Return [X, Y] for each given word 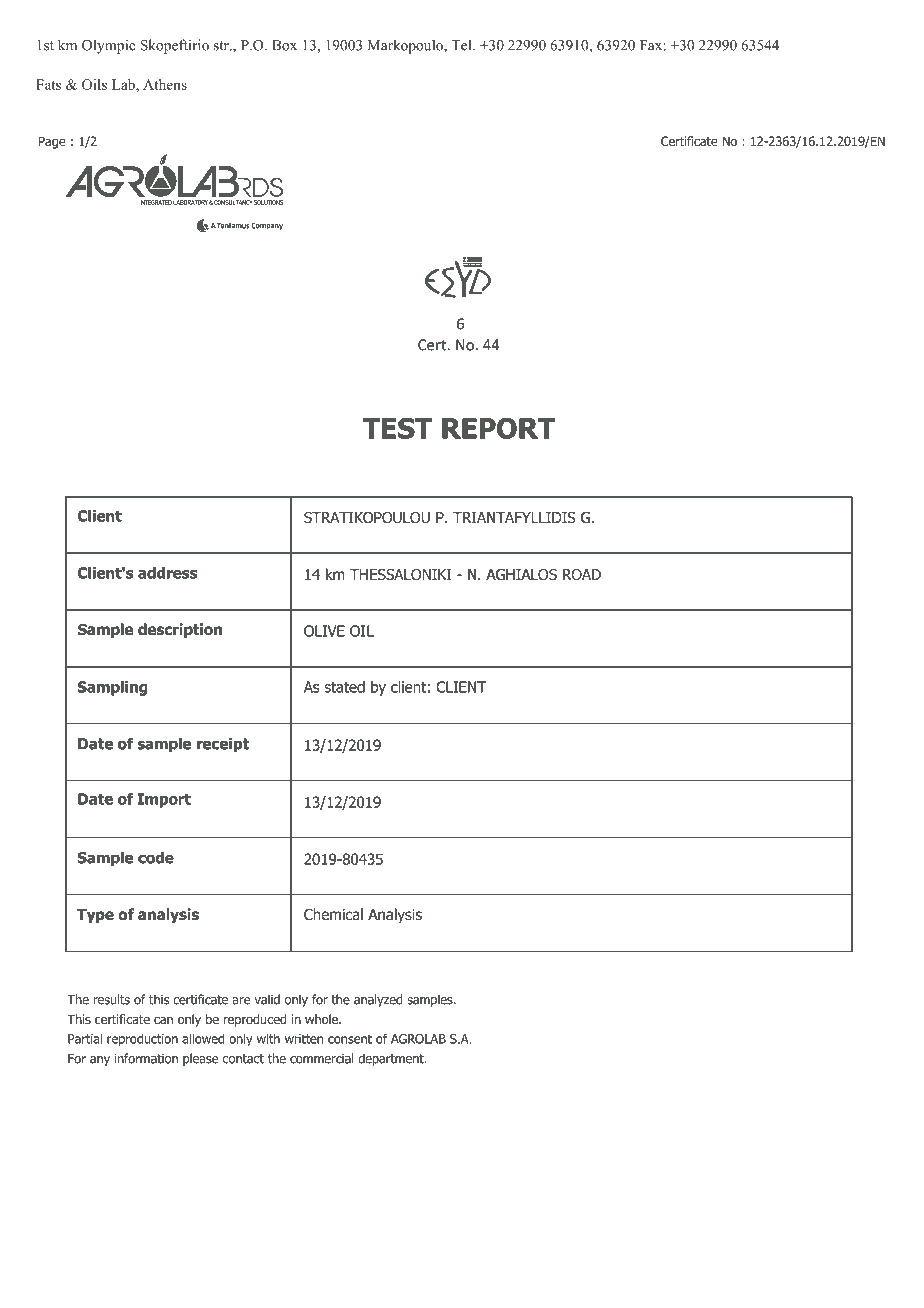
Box [284, 45]
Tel [462, 45]
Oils [94, 84]
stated [344, 687]
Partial [85, 1039]
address [167, 573]
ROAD [582, 574]
